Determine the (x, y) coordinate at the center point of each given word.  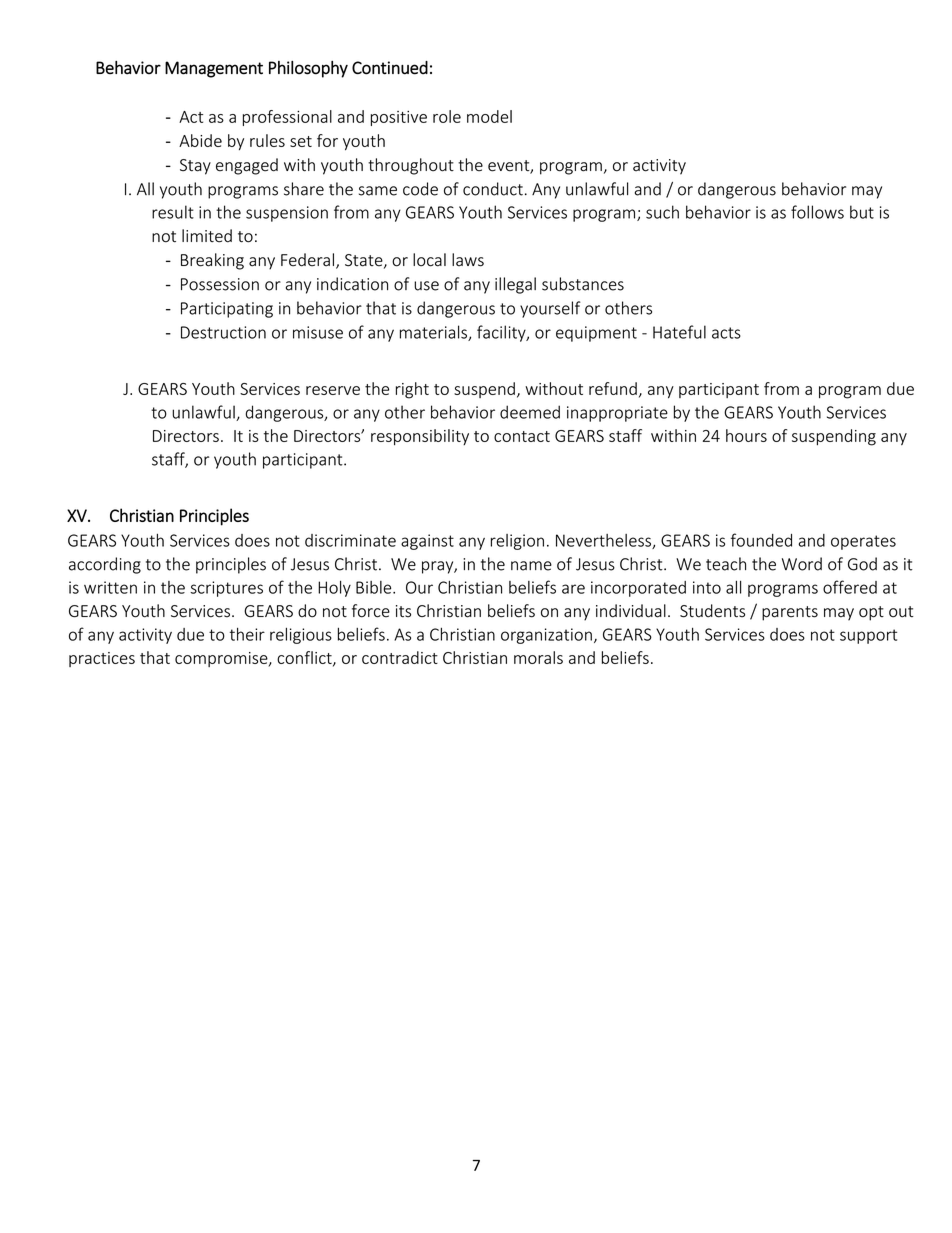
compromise (222, 659)
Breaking (212, 261)
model (489, 116)
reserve (333, 390)
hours (746, 435)
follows (817, 212)
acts (726, 333)
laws (468, 260)
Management (214, 69)
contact (522, 436)
